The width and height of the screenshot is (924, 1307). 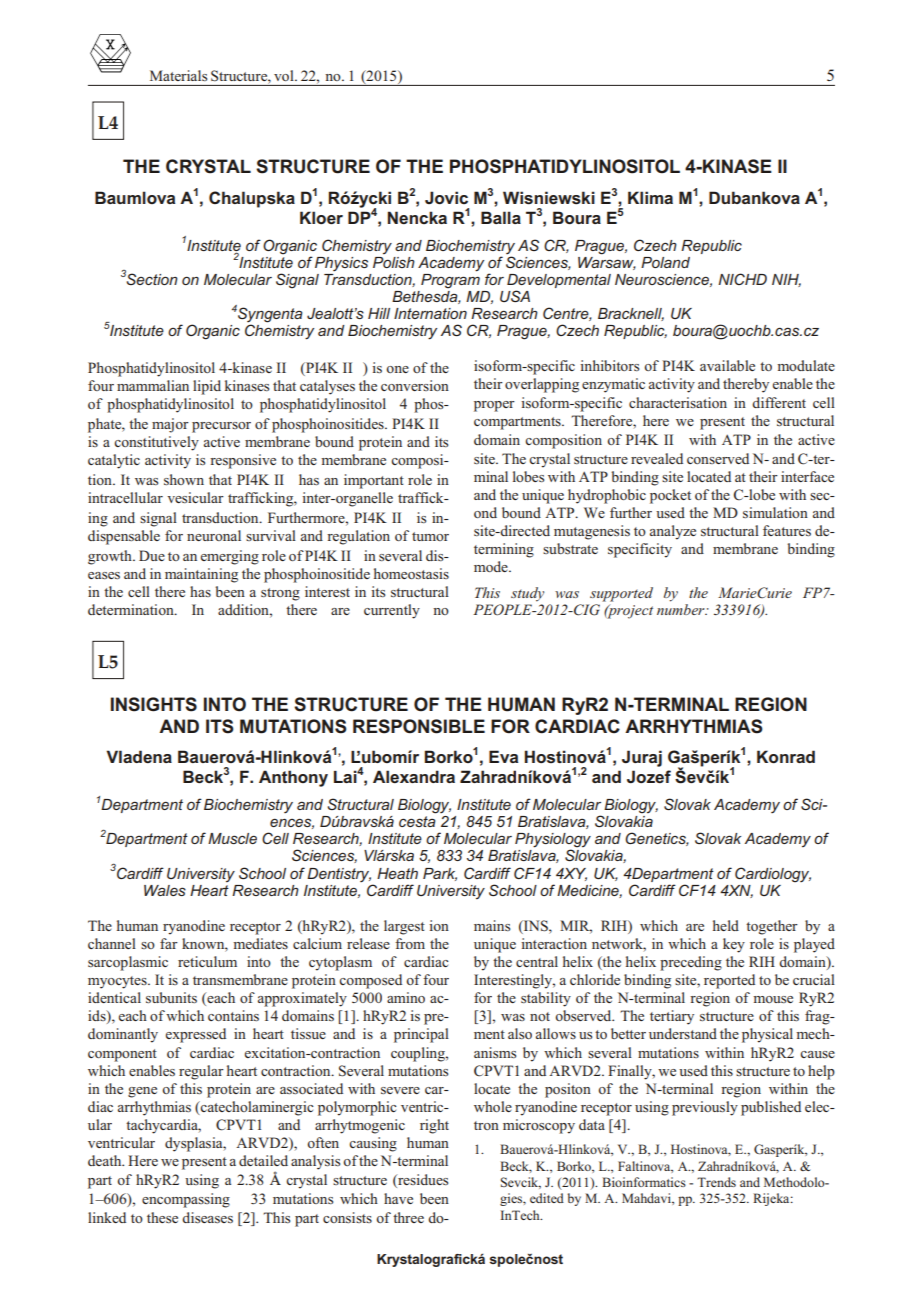 What do you see at coordinates (162, 1217) in the screenshot?
I see `these` at bounding box center [162, 1217].
